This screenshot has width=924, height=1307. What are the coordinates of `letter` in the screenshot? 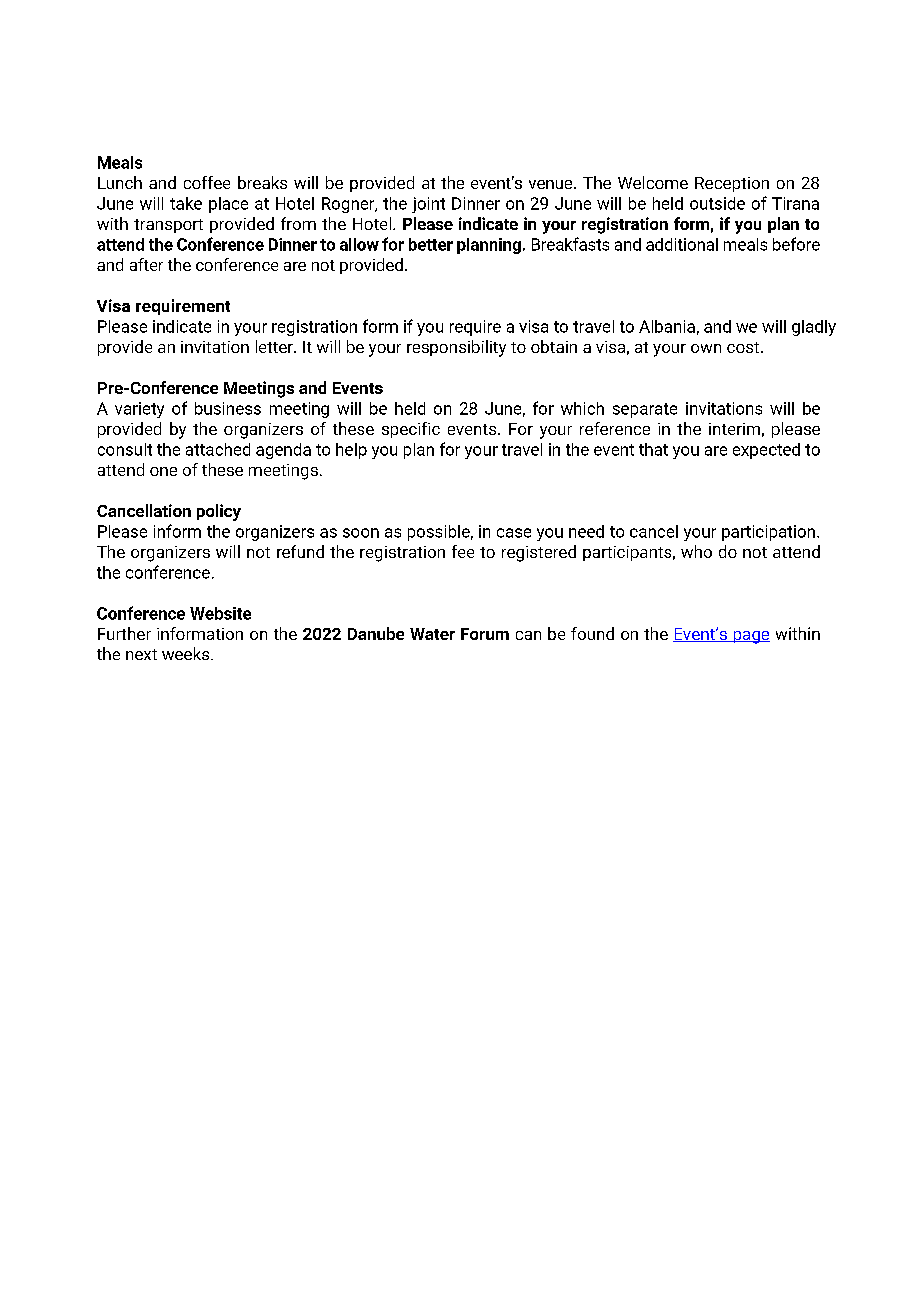 It's located at (275, 346).
